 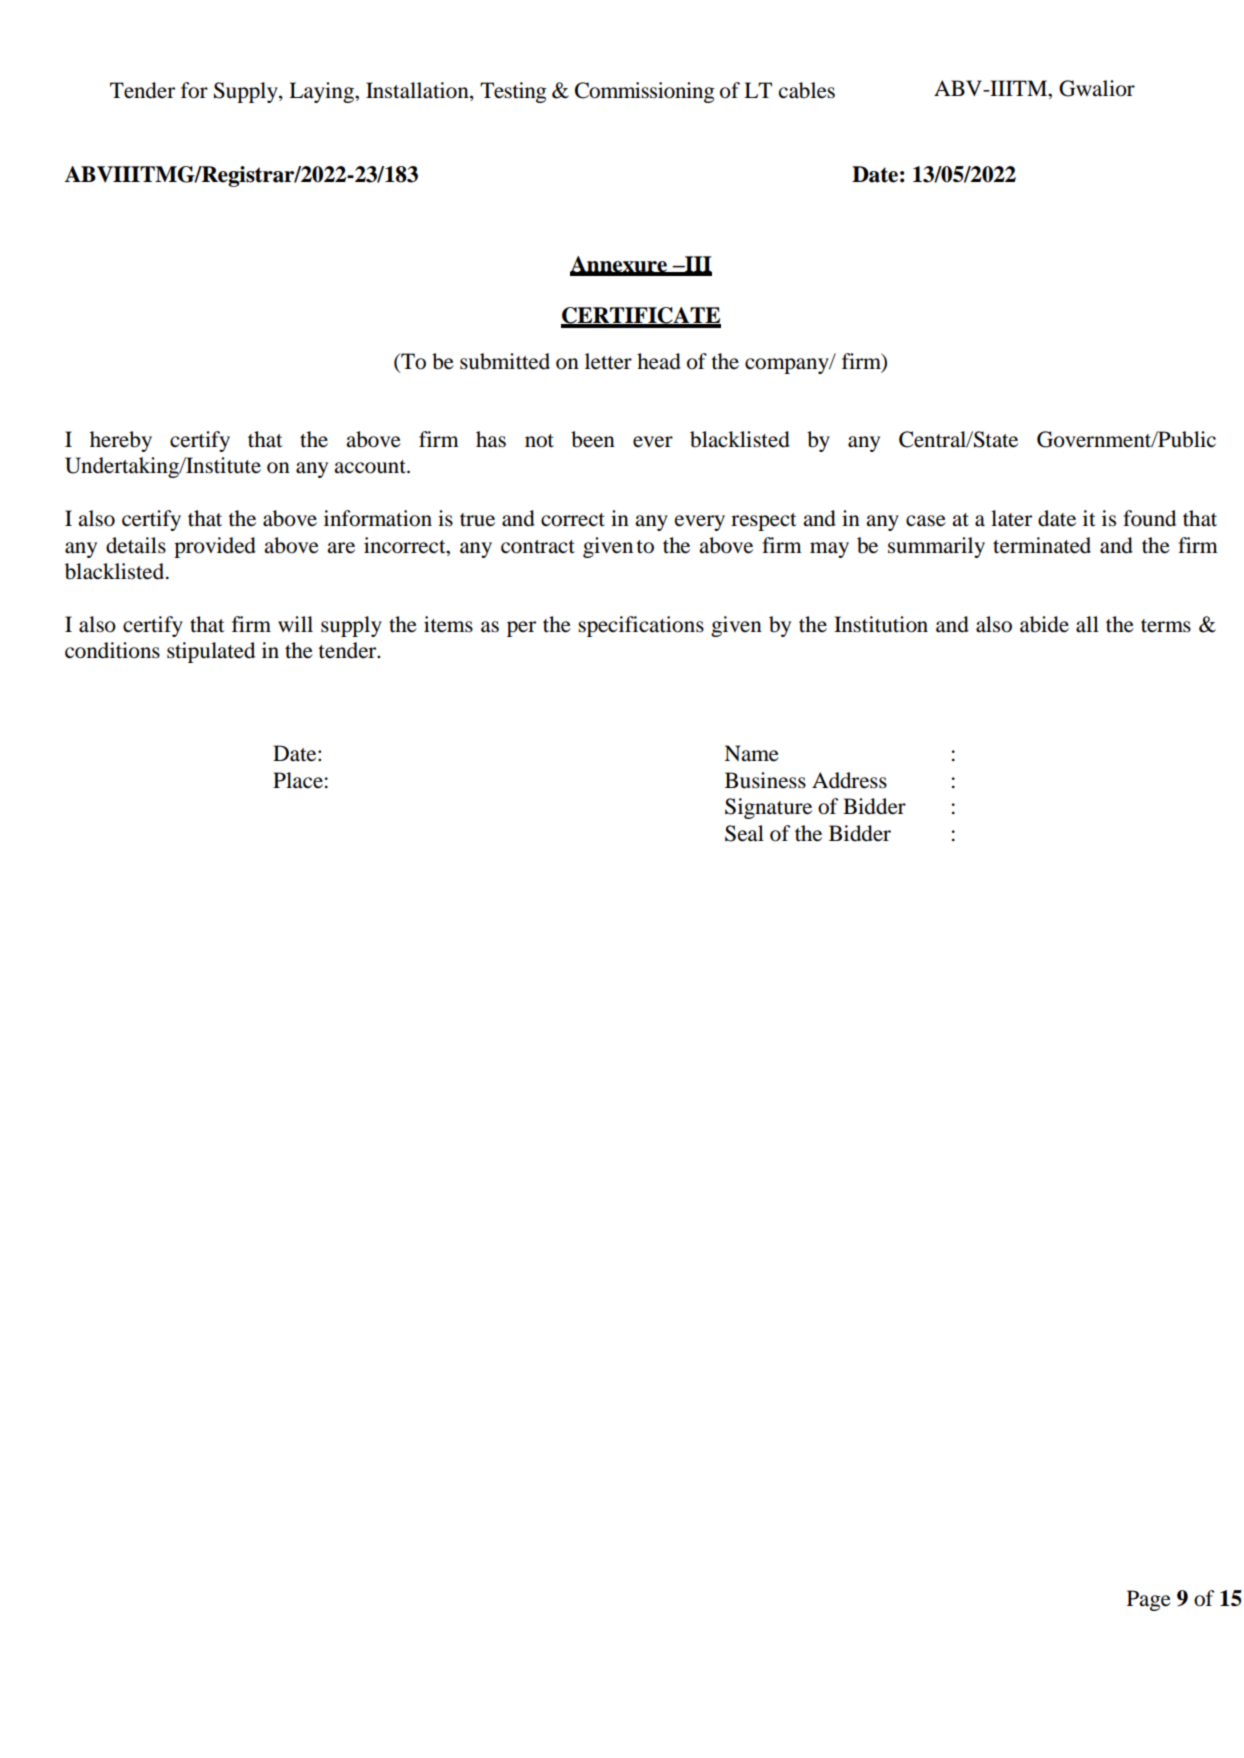 I want to click on Seal, so click(x=744, y=833).
